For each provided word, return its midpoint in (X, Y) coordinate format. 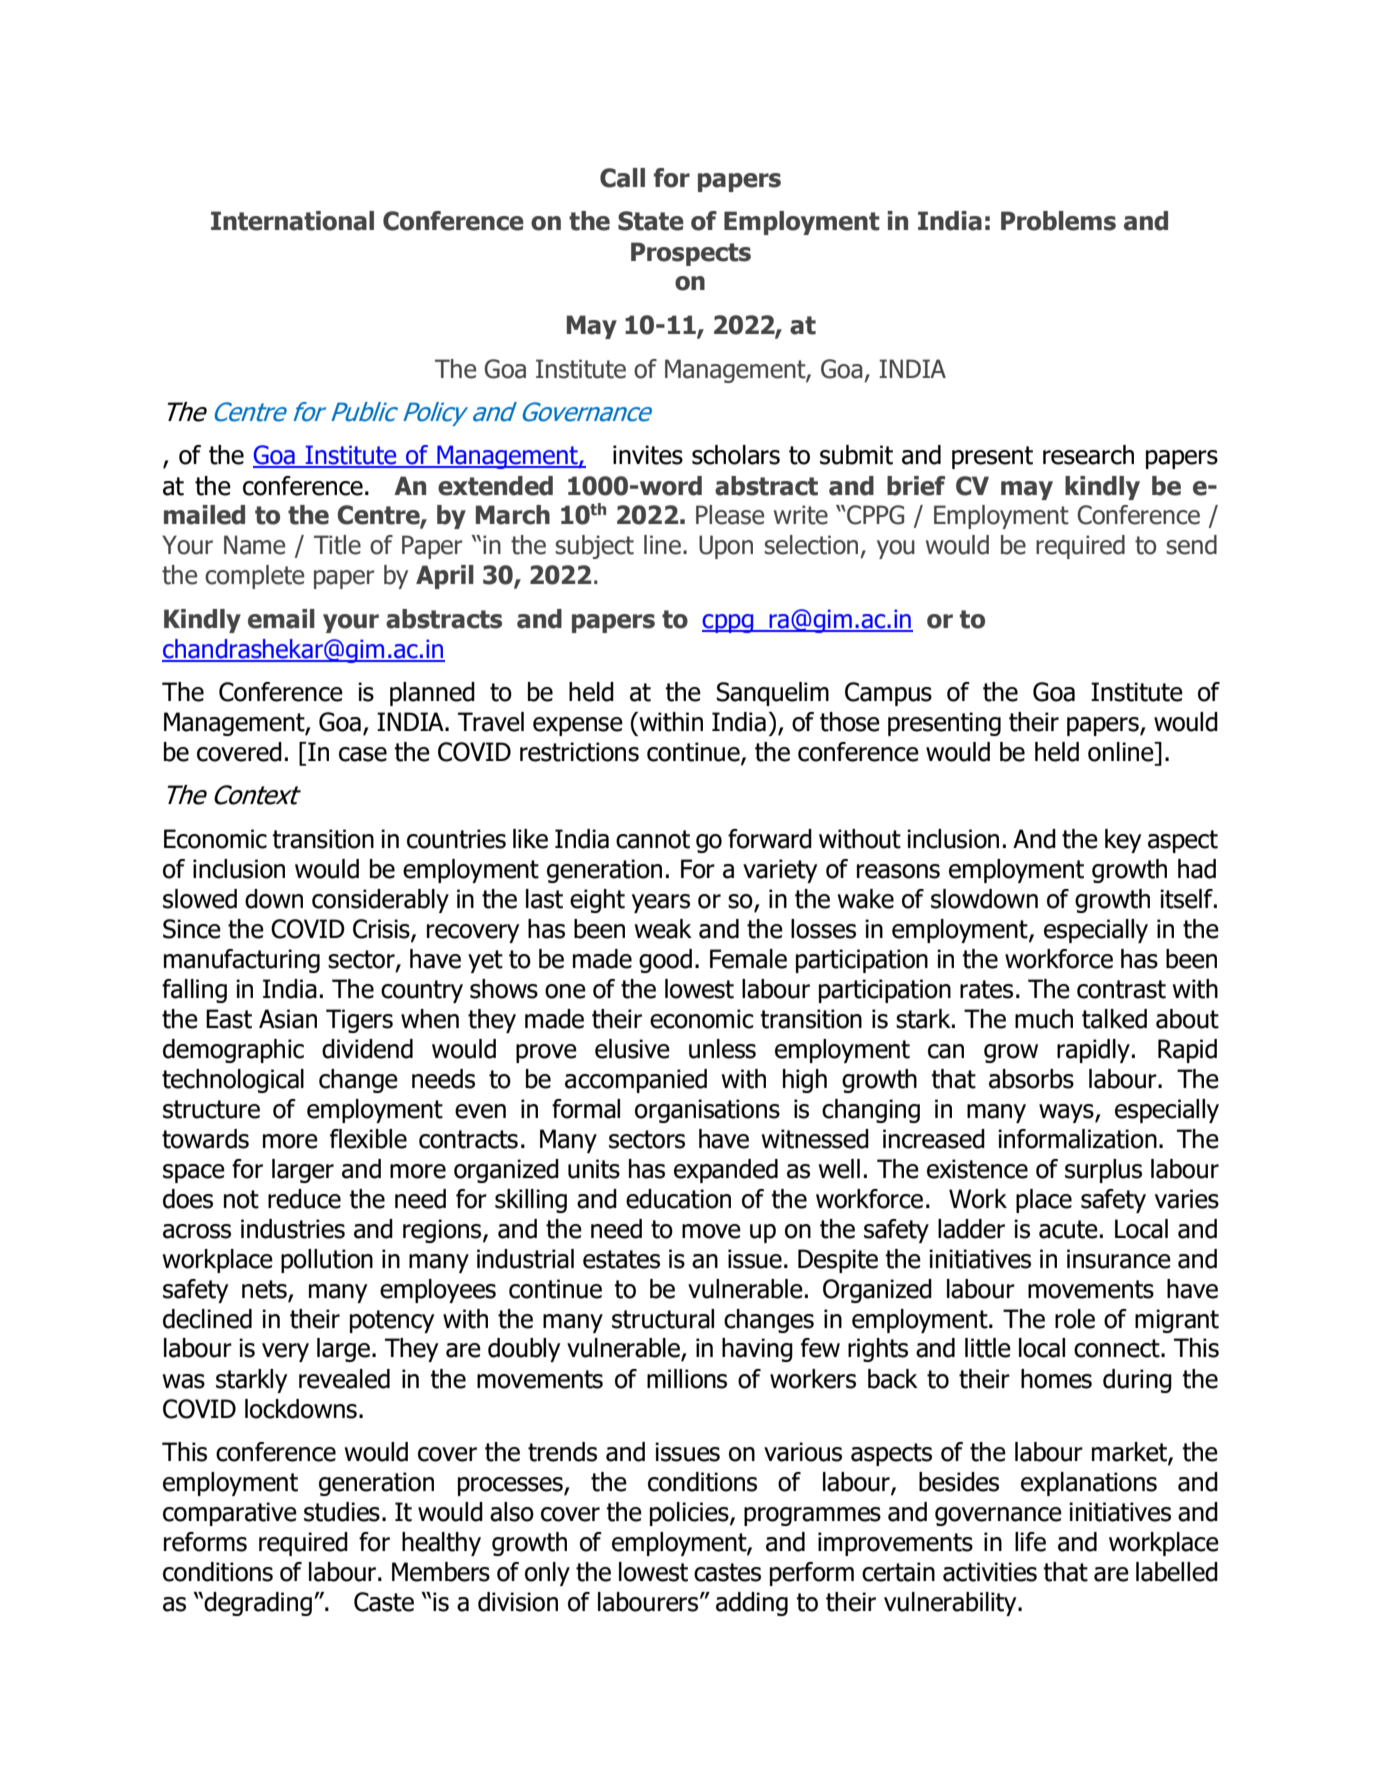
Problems (1058, 221)
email (281, 619)
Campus (888, 694)
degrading (258, 1604)
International (292, 221)
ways (1067, 1113)
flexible (368, 1139)
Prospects (691, 254)
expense (578, 726)
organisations (707, 1111)
